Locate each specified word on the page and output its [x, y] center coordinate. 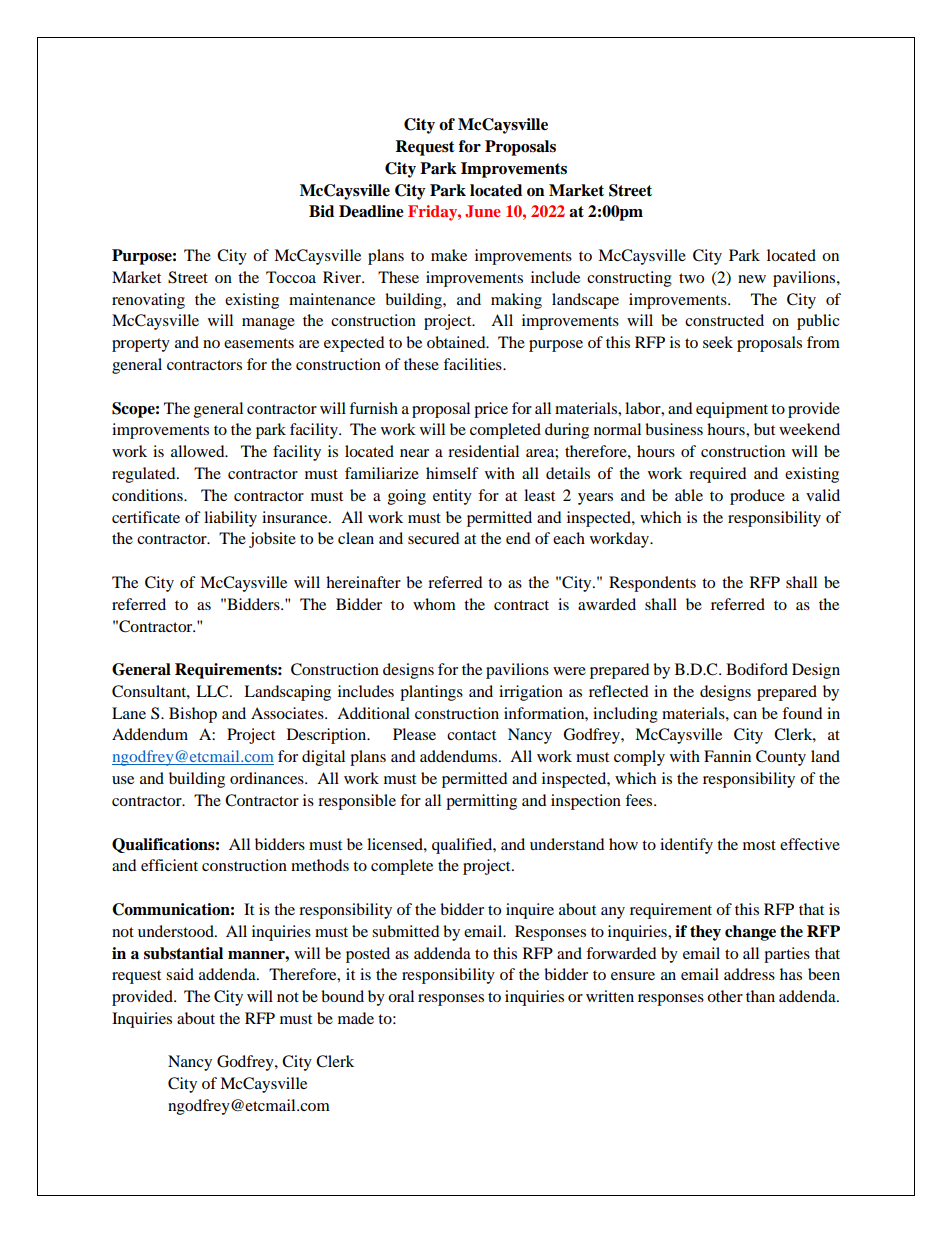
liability [230, 519]
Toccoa [291, 277]
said [180, 974]
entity [452, 497]
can [745, 715]
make [449, 255]
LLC [213, 691]
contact [471, 735]
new [752, 279]
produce [757, 497]
